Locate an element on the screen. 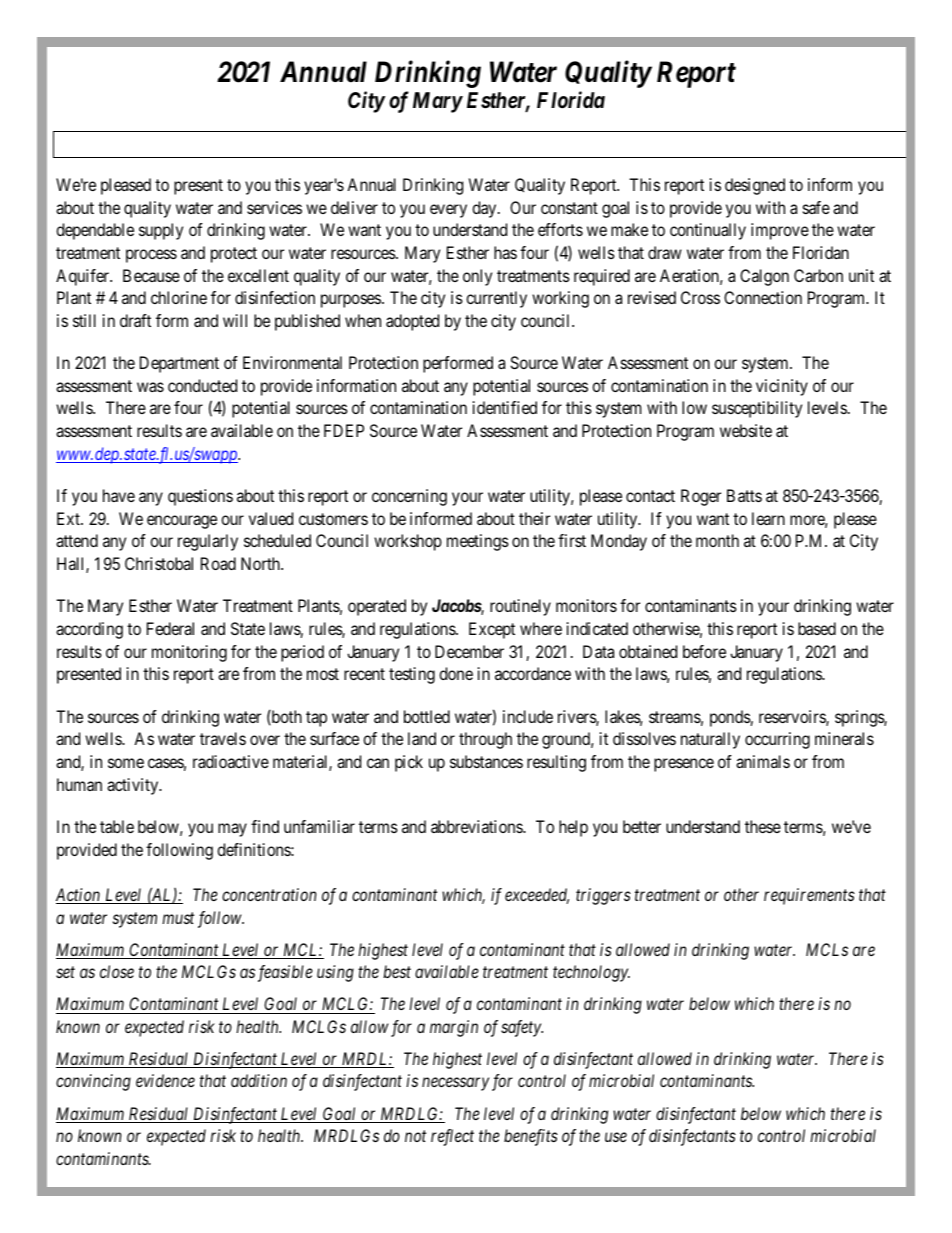  supply is located at coordinates (161, 231).
